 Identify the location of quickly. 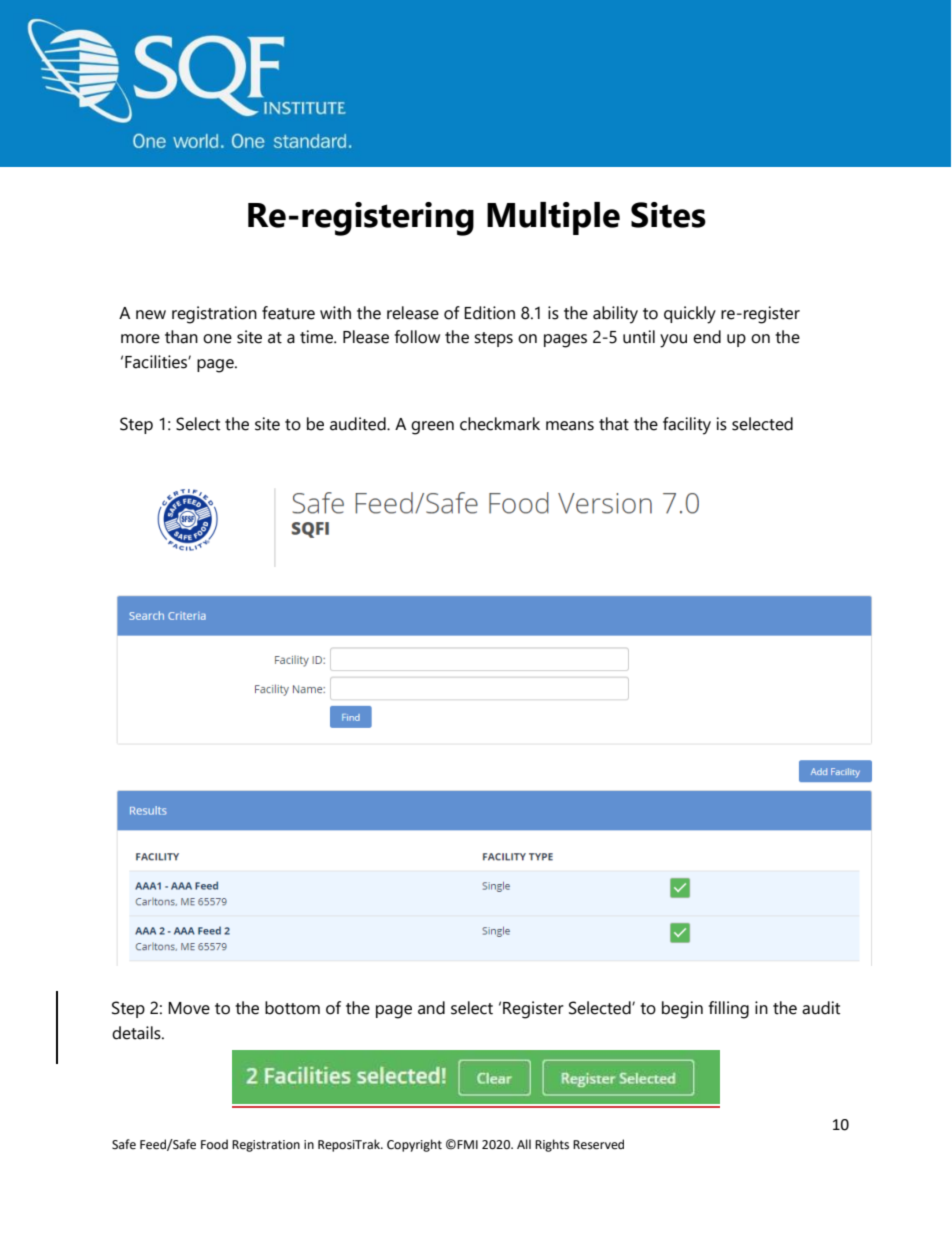
(690, 315).
